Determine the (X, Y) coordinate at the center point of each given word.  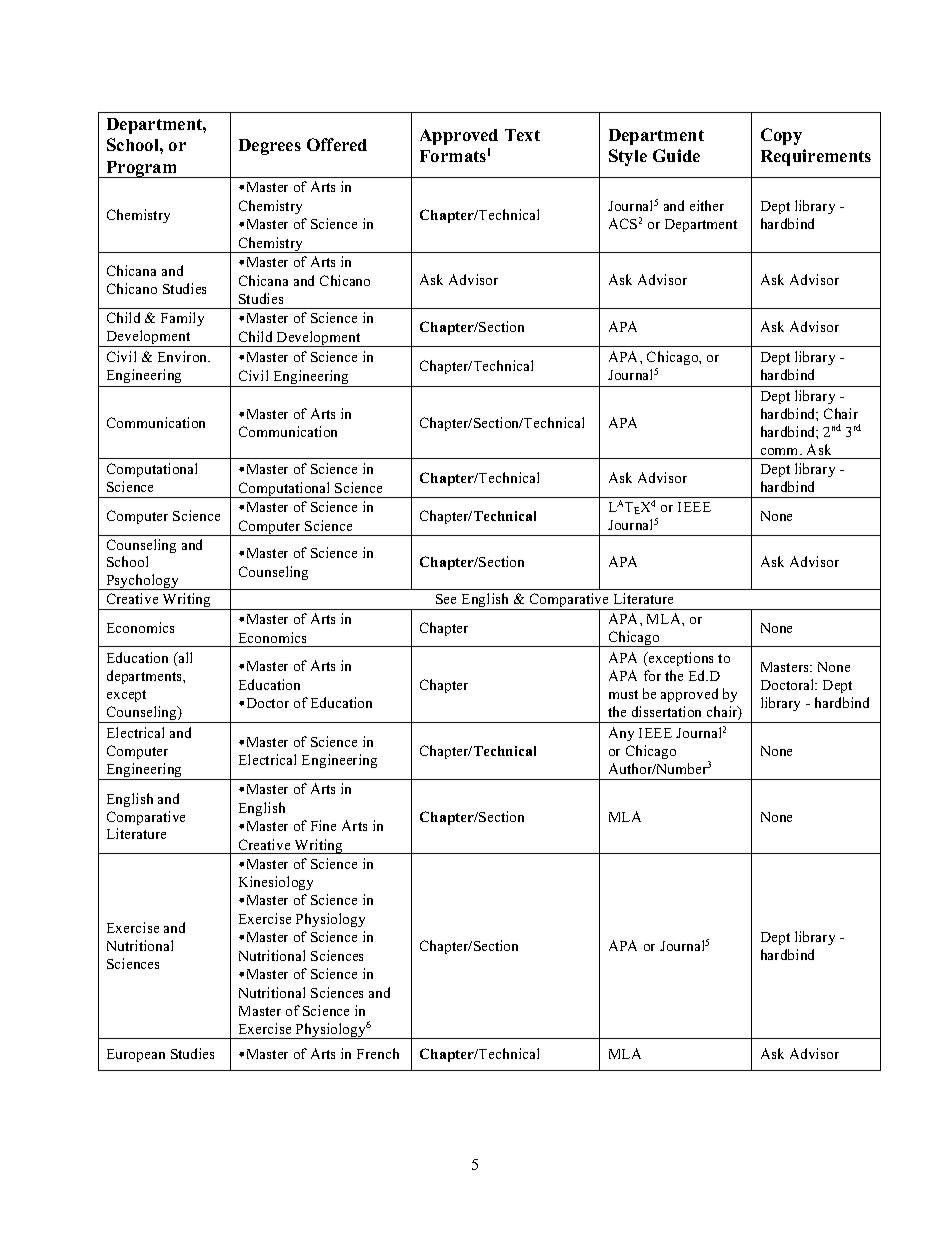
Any (621, 734)
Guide (676, 155)
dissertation (666, 711)
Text (522, 135)
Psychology (142, 582)
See (446, 599)
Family (182, 319)
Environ (184, 356)
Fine (323, 825)
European (136, 1055)
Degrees (270, 147)
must (623, 694)
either (707, 205)
